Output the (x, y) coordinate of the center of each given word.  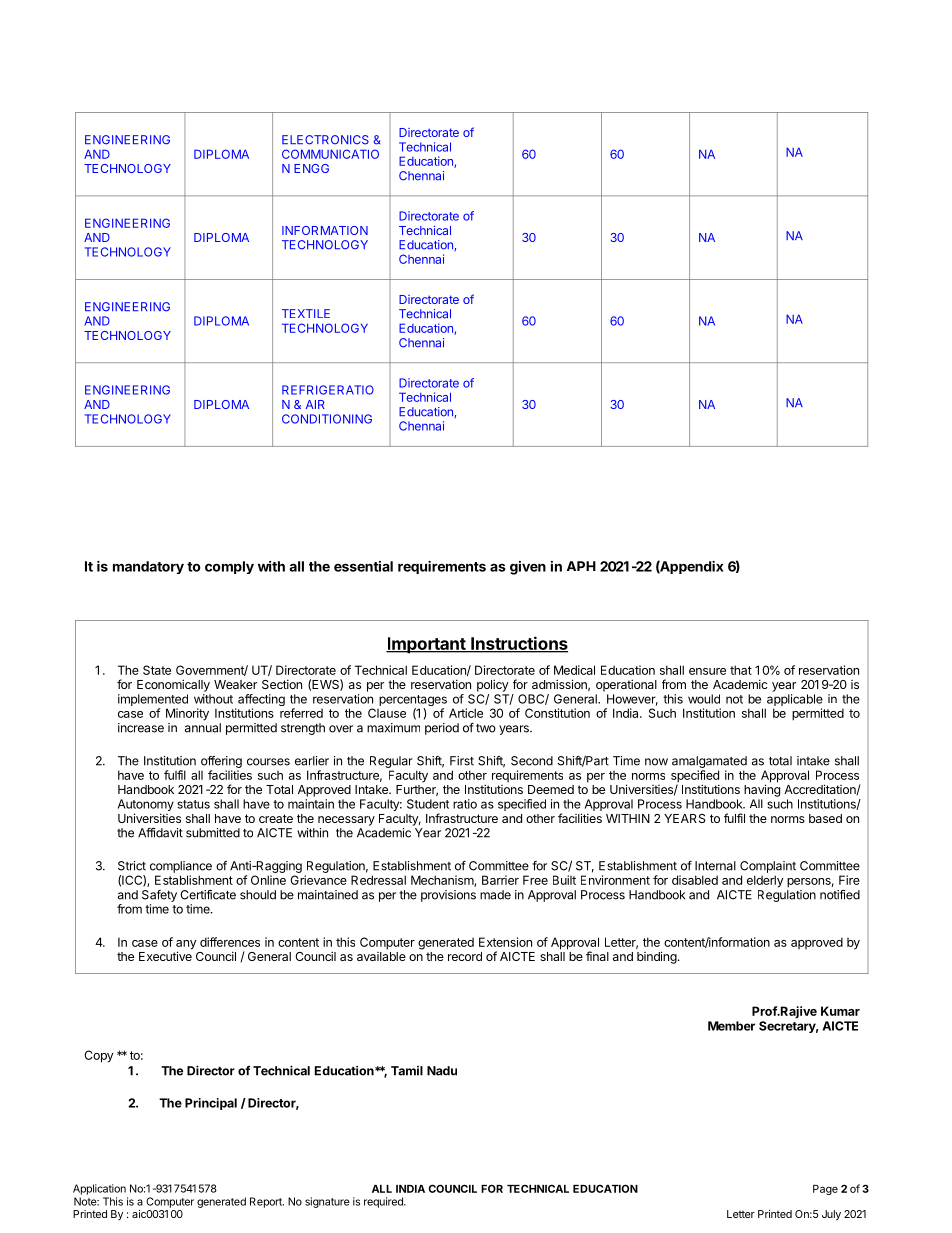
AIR (315, 404)
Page (825, 1190)
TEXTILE (306, 313)
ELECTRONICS (325, 140)
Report (267, 1202)
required (384, 1202)
